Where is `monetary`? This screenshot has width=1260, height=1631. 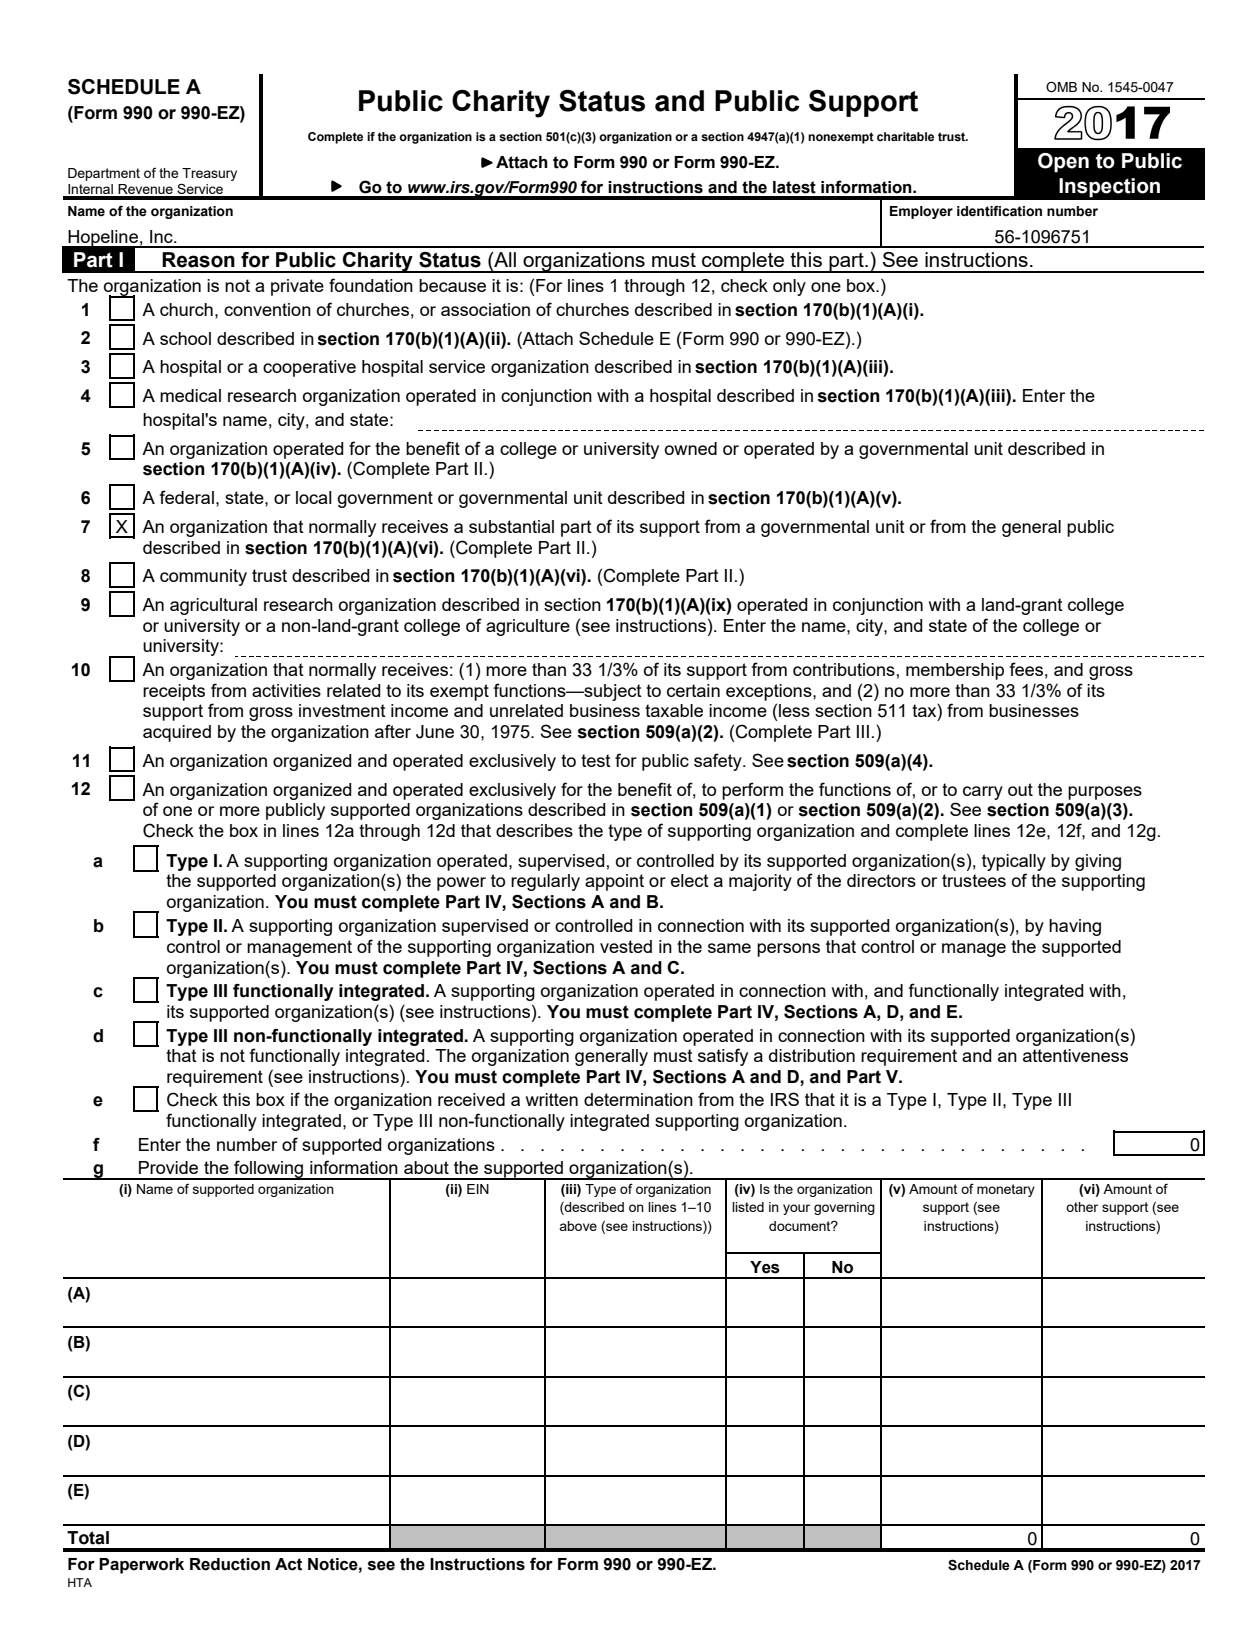 monetary is located at coordinates (1006, 1190).
